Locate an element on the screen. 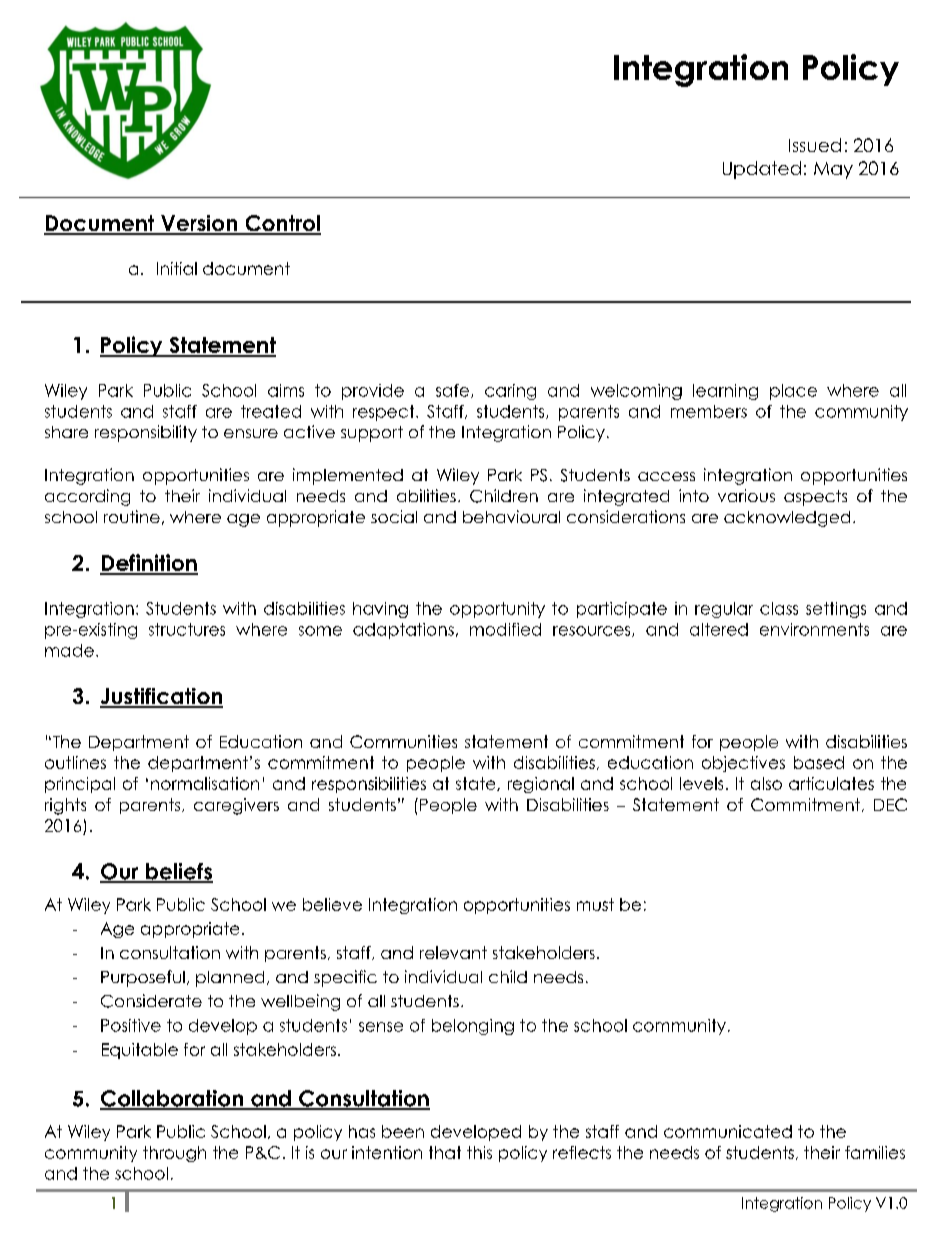  Updated is located at coordinates (762, 170).
